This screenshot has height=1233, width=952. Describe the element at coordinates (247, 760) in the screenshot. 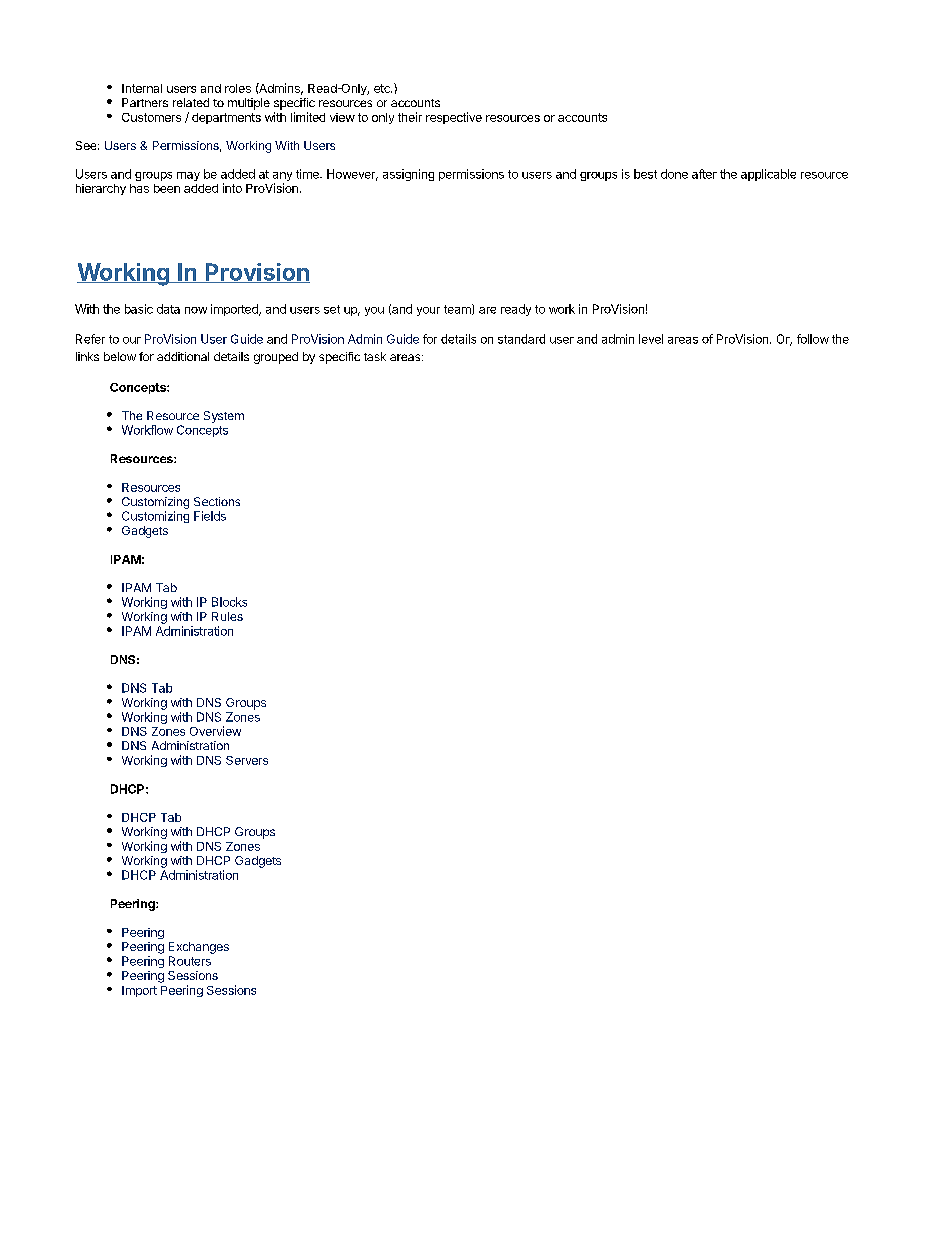

I see `Servers` at that location.
